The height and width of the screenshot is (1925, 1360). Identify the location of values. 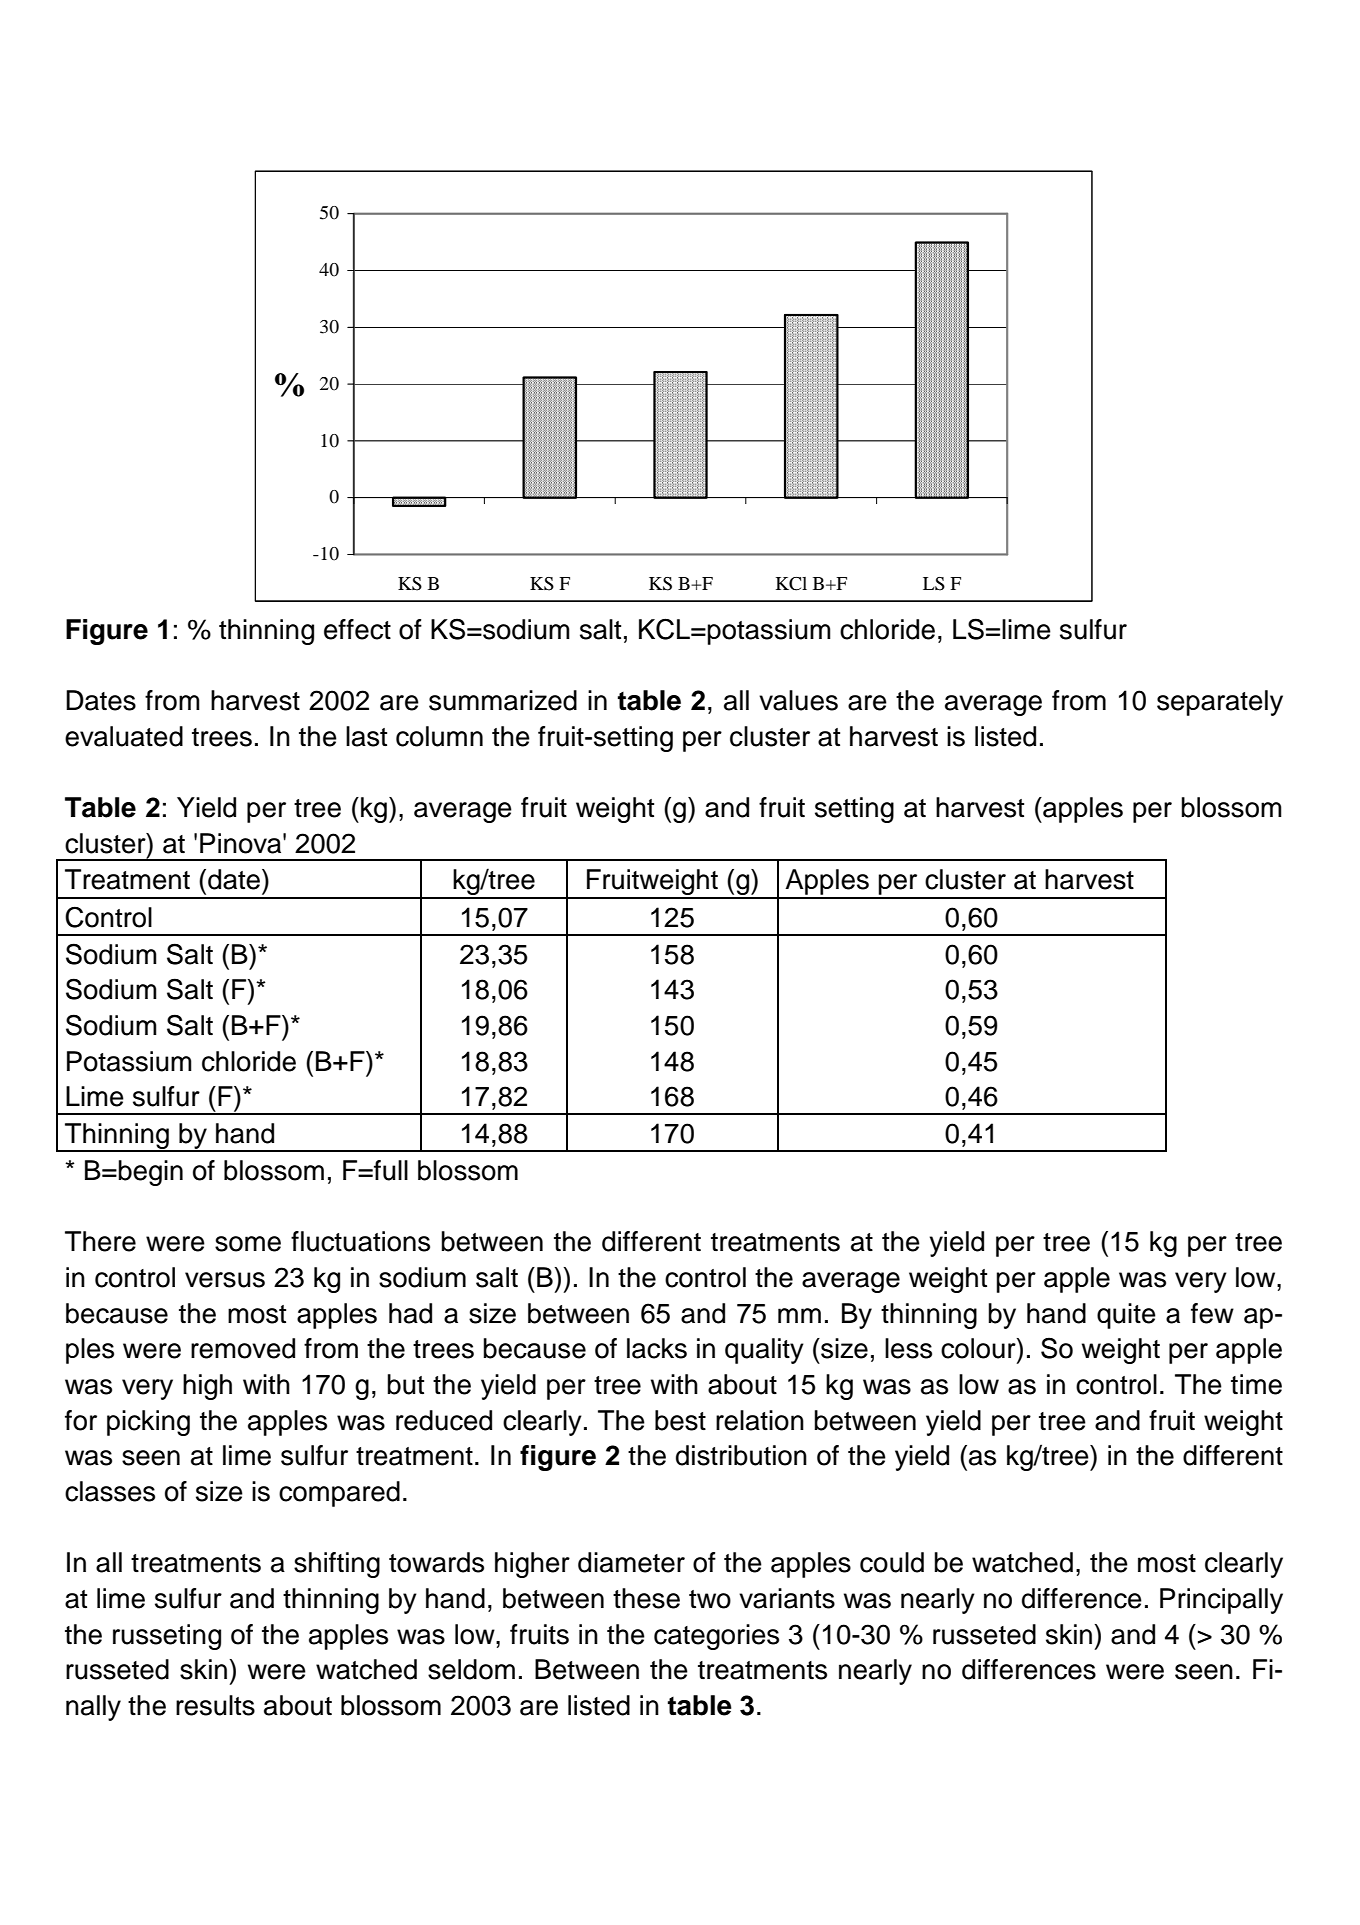
(798, 700).
